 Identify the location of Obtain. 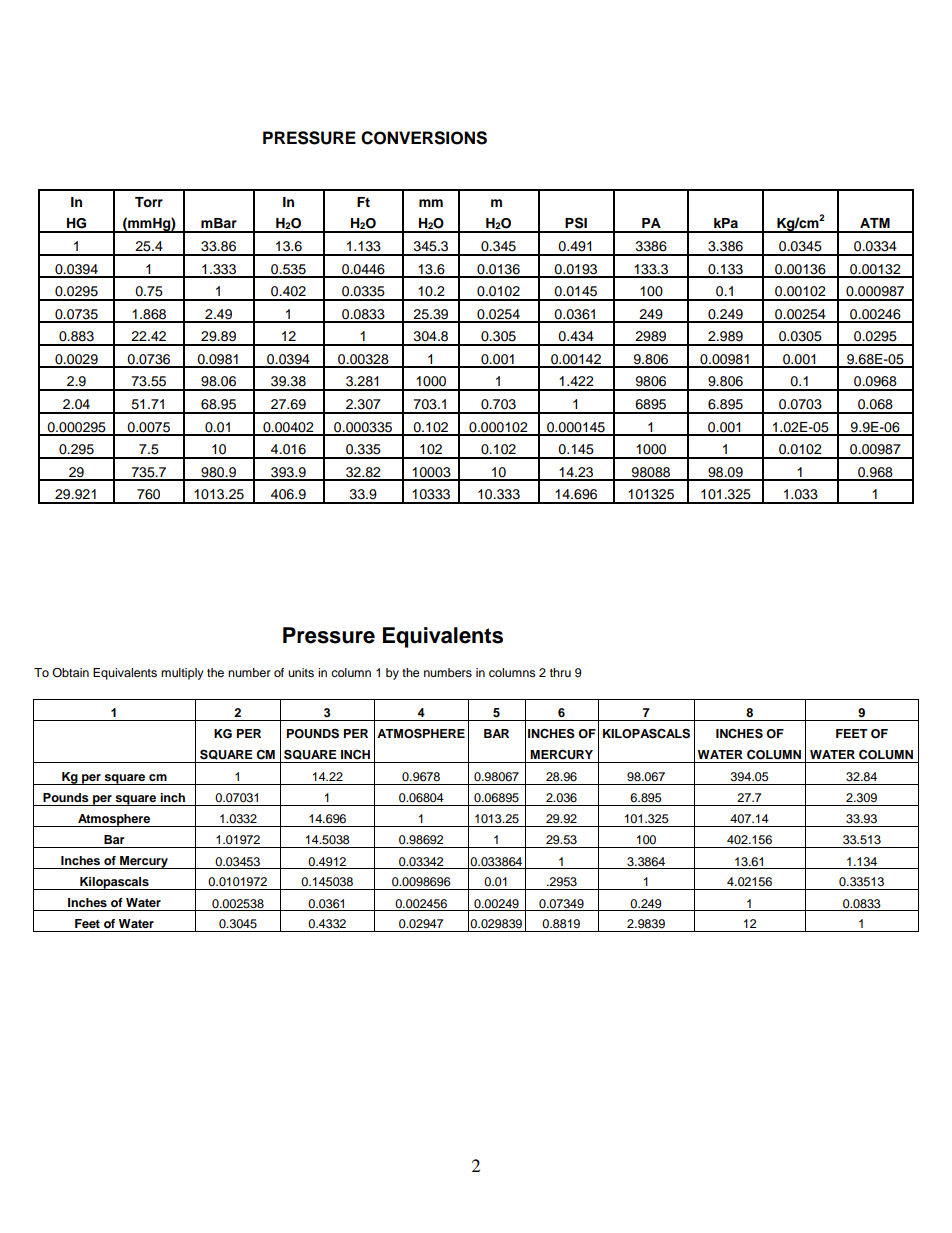
(70, 672).
